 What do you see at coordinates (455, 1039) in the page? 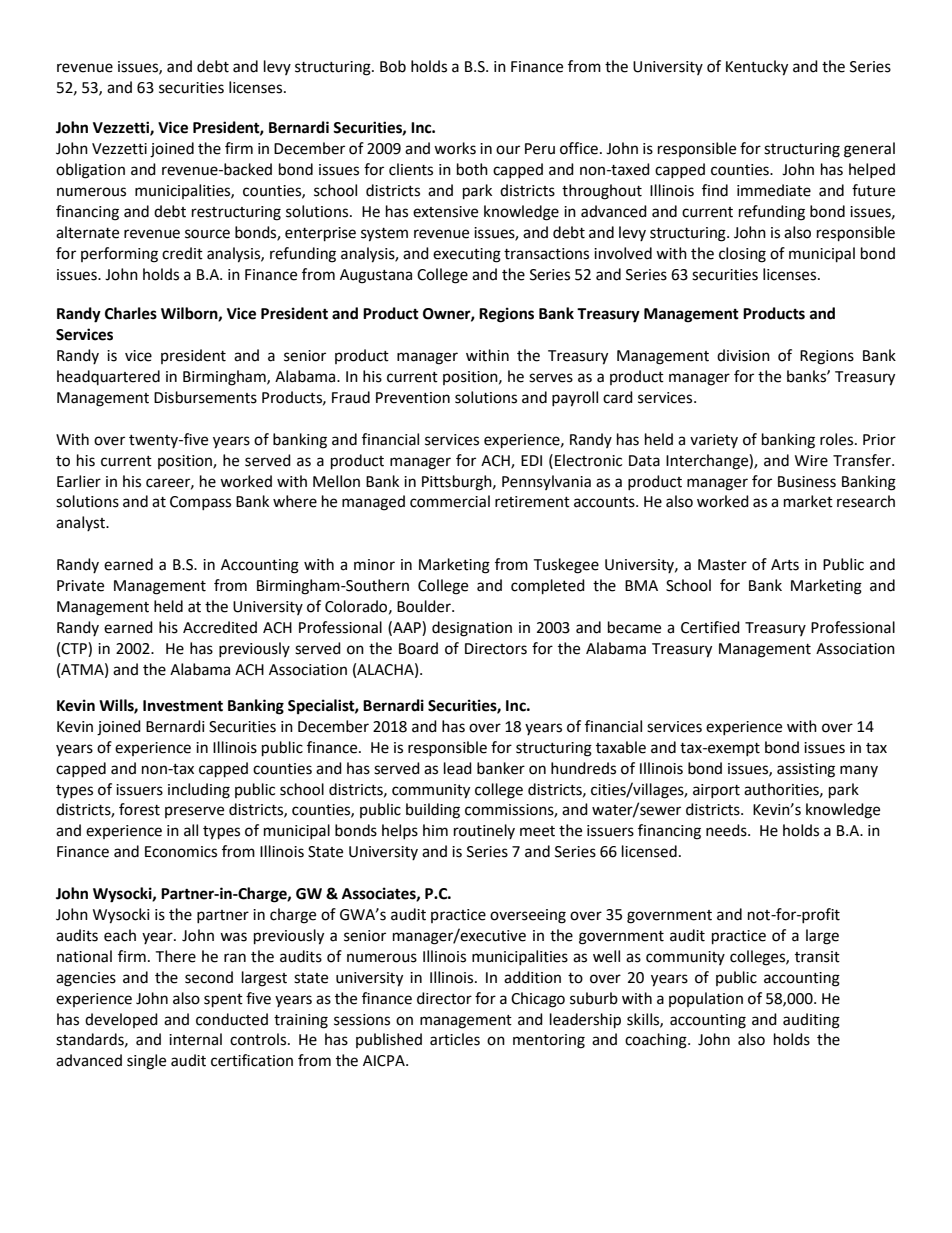
I see `articles` at bounding box center [455, 1039].
